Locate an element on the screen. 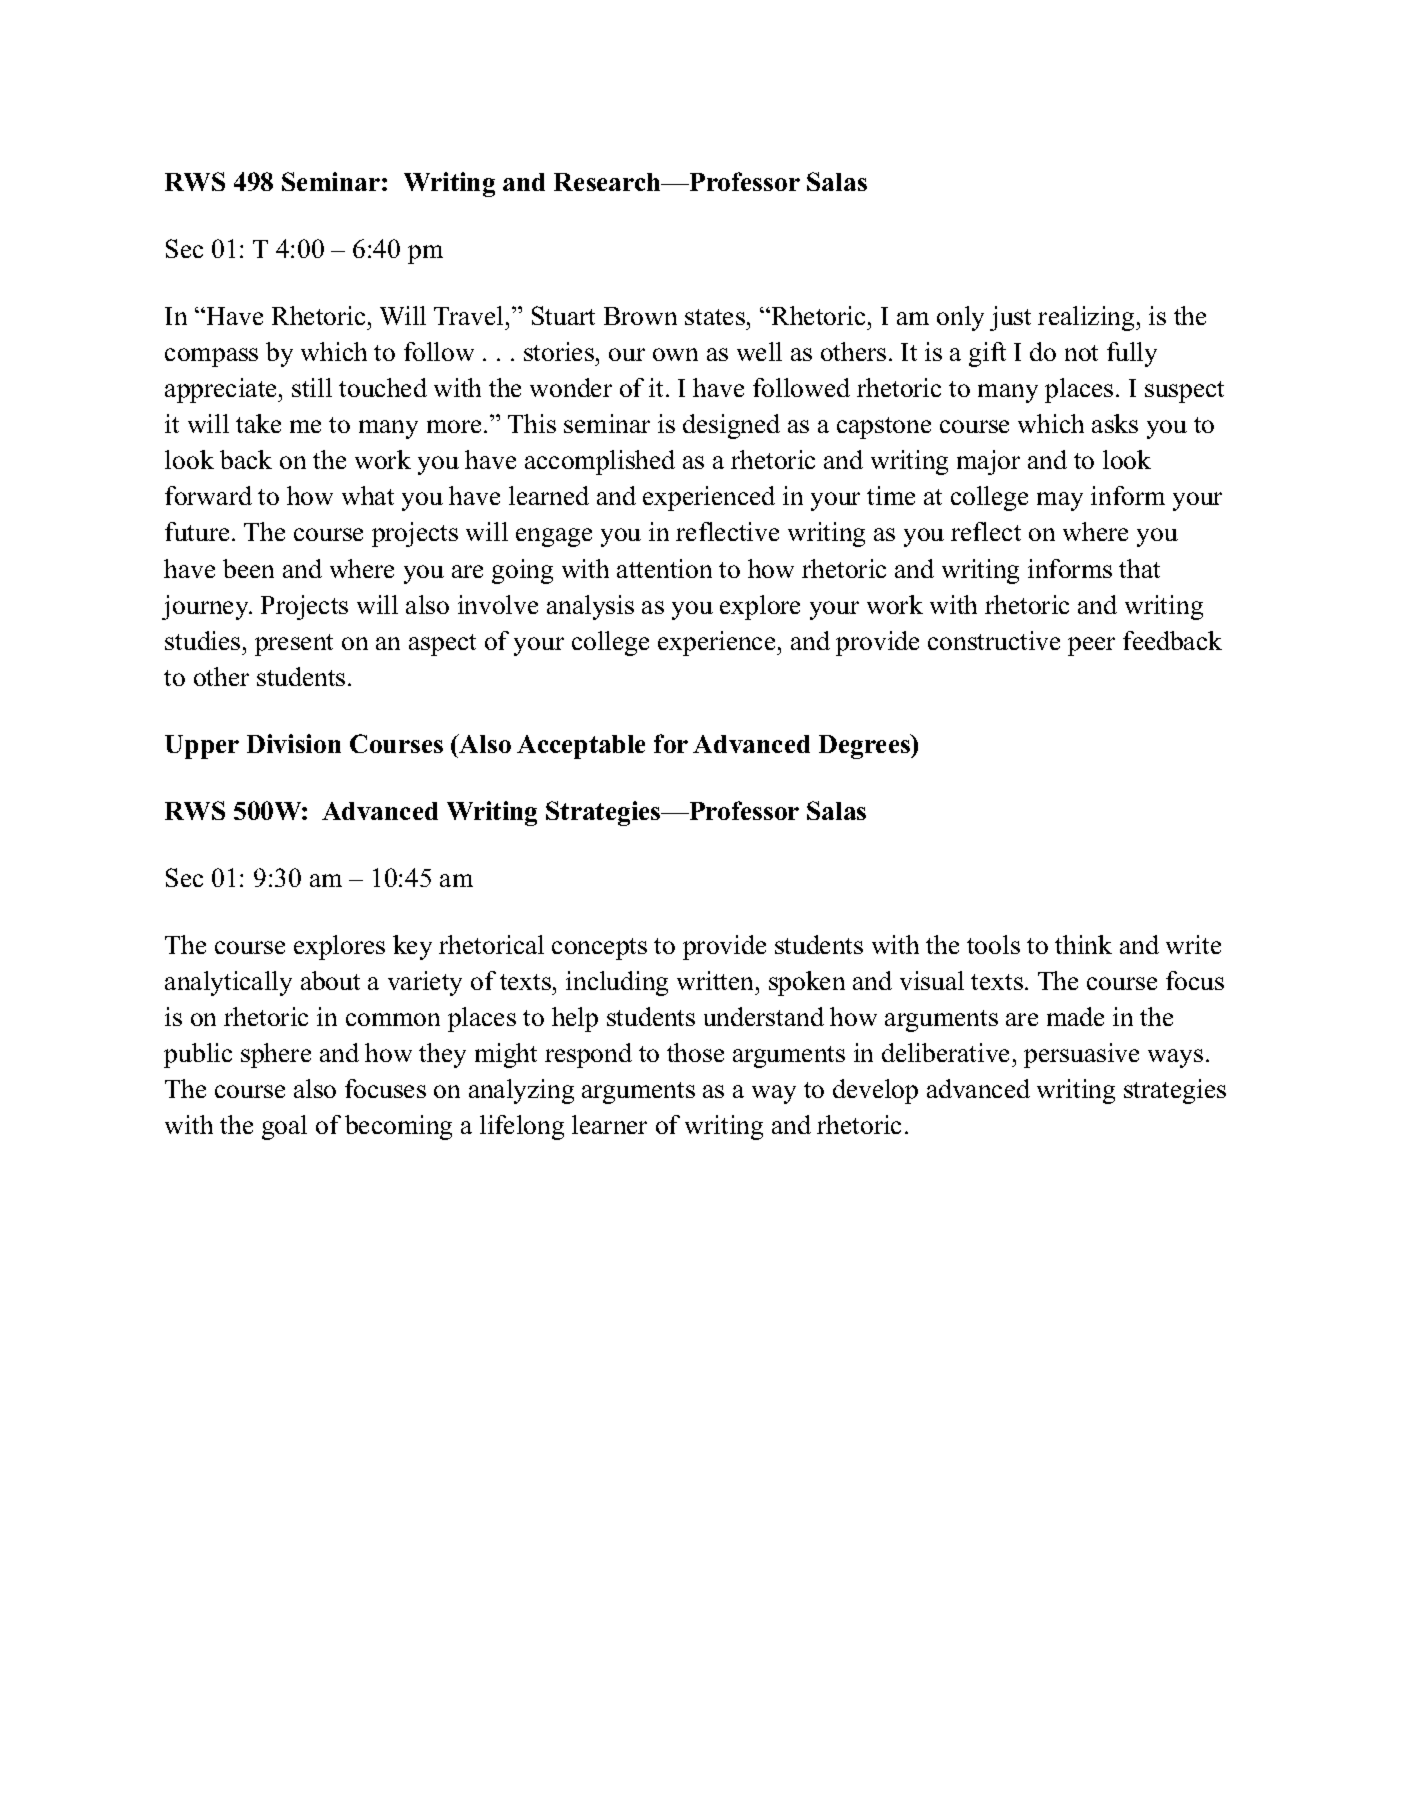  learner is located at coordinates (609, 1124).
